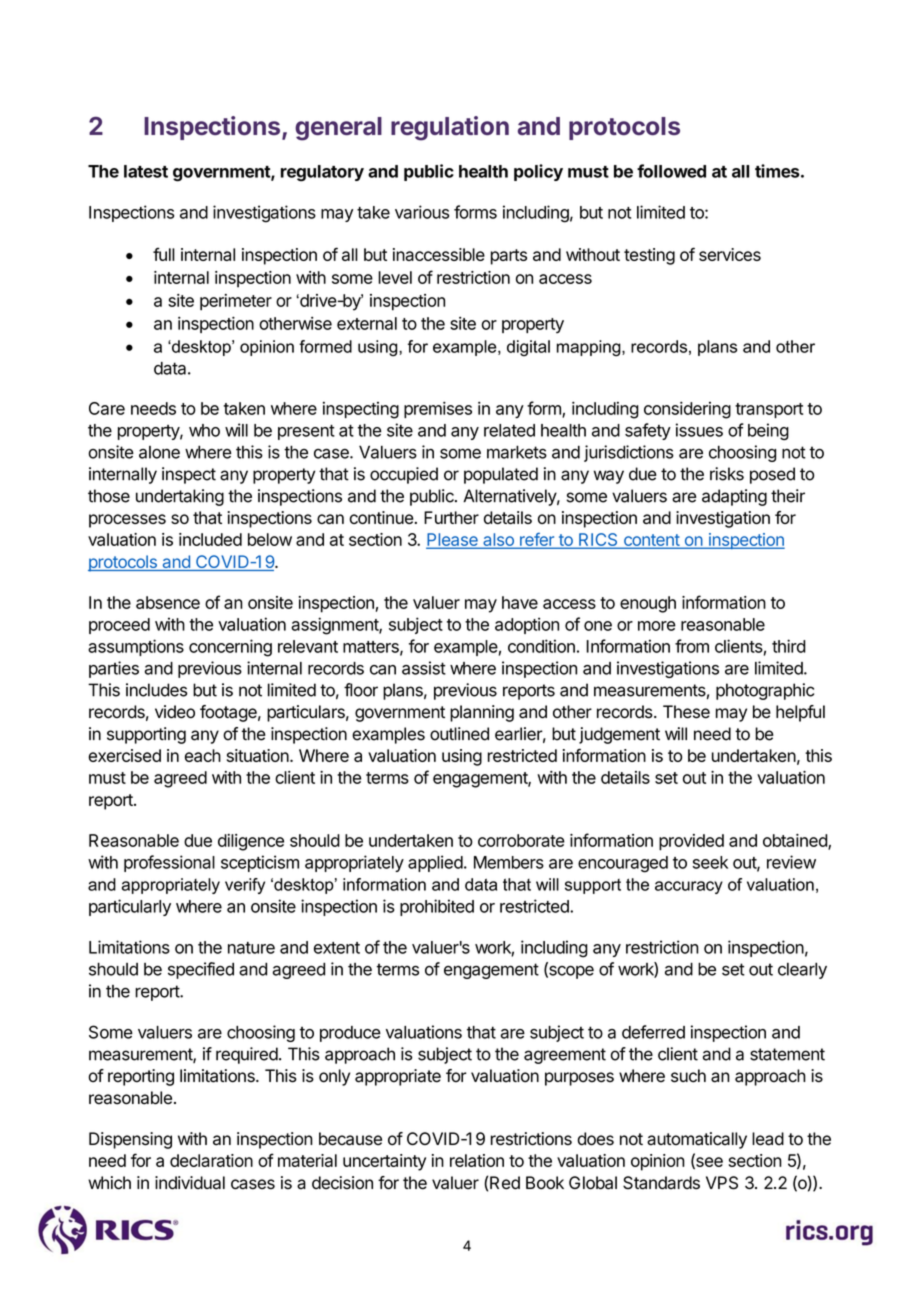  What do you see at coordinates (169, 863) in the image?
I see `professional` at bounding box center [169, 863].
